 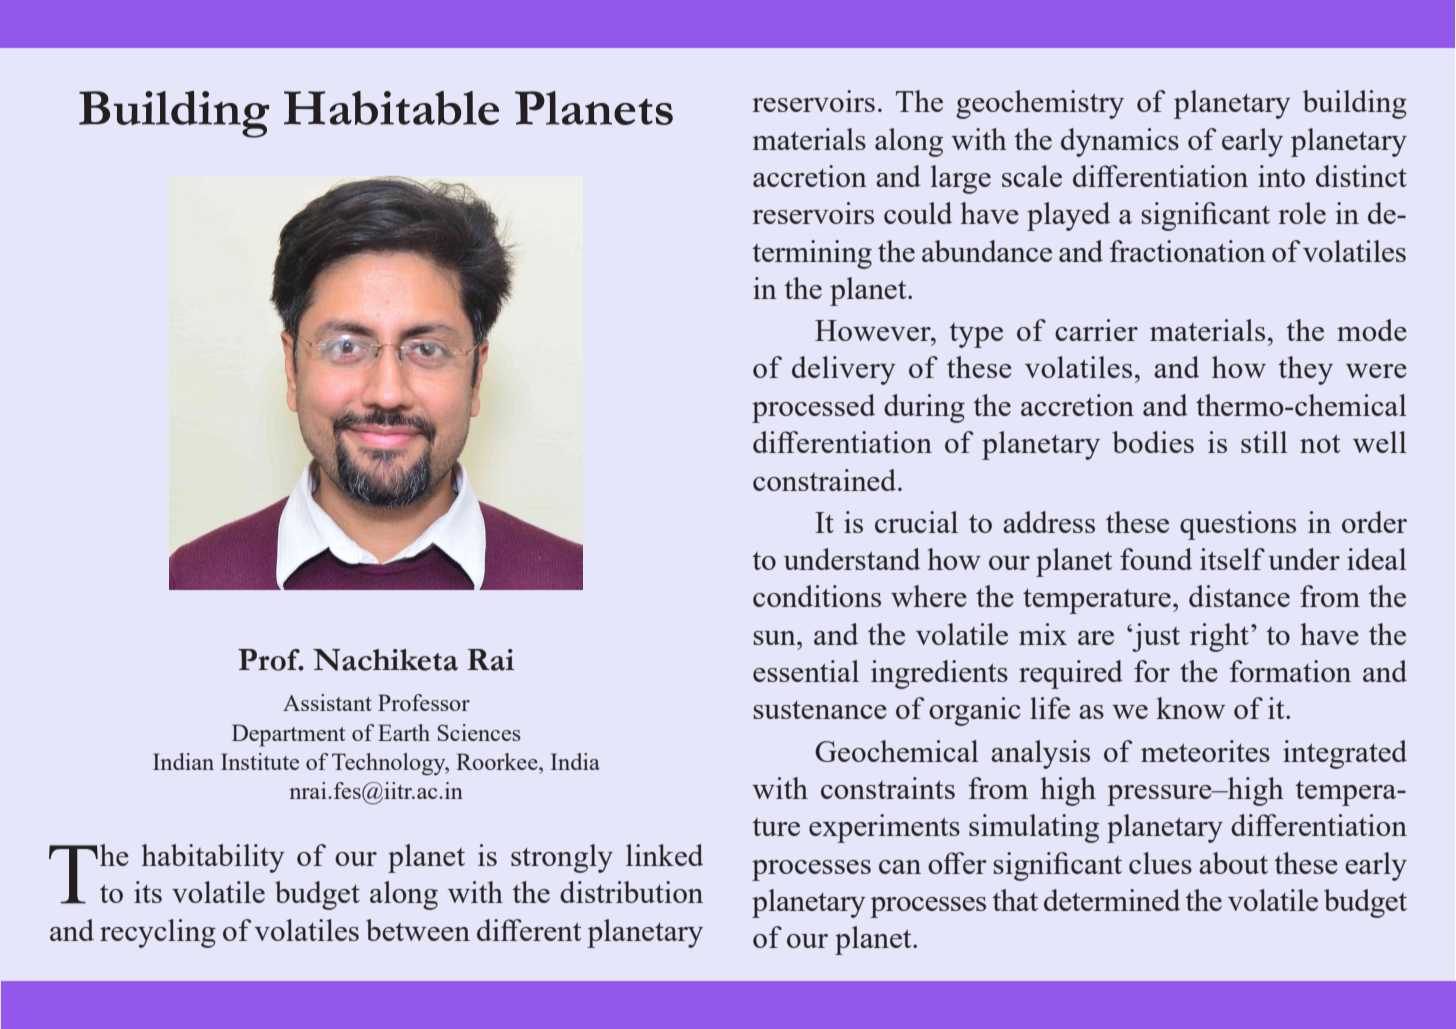 I want to click on processed, so click(x=813, y=408).
